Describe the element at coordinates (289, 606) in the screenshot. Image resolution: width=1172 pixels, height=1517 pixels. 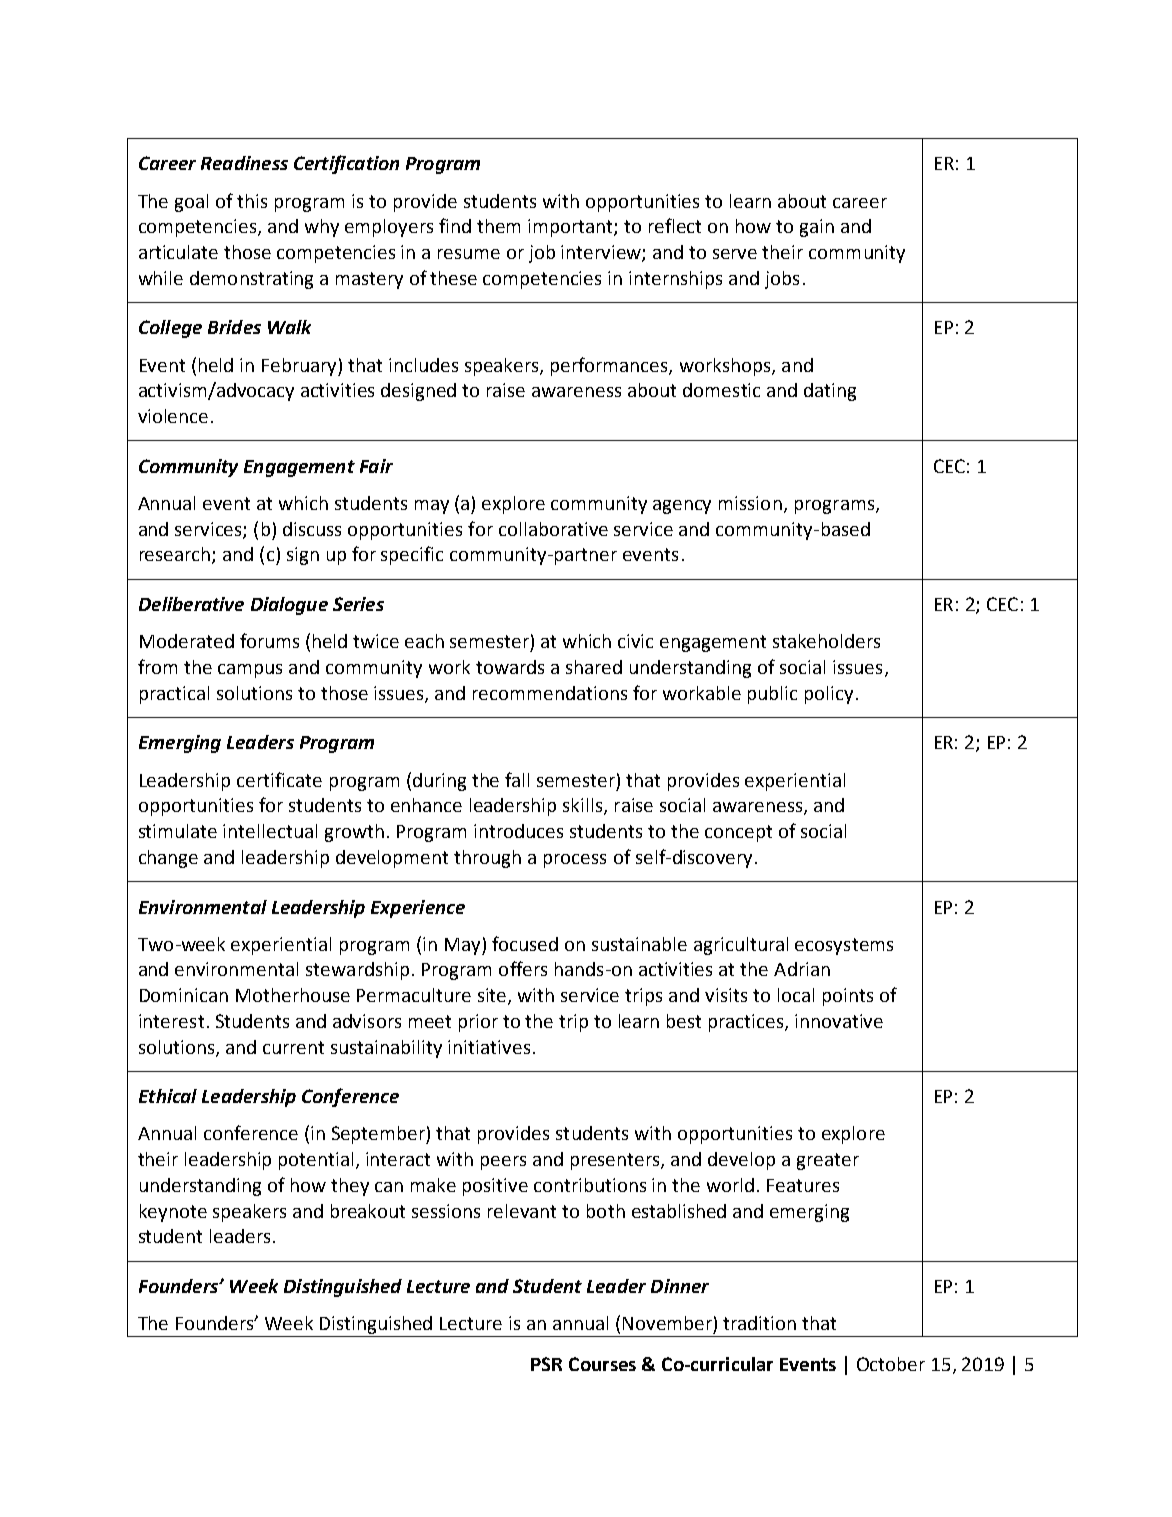
I see `Dialogue` at that location.
